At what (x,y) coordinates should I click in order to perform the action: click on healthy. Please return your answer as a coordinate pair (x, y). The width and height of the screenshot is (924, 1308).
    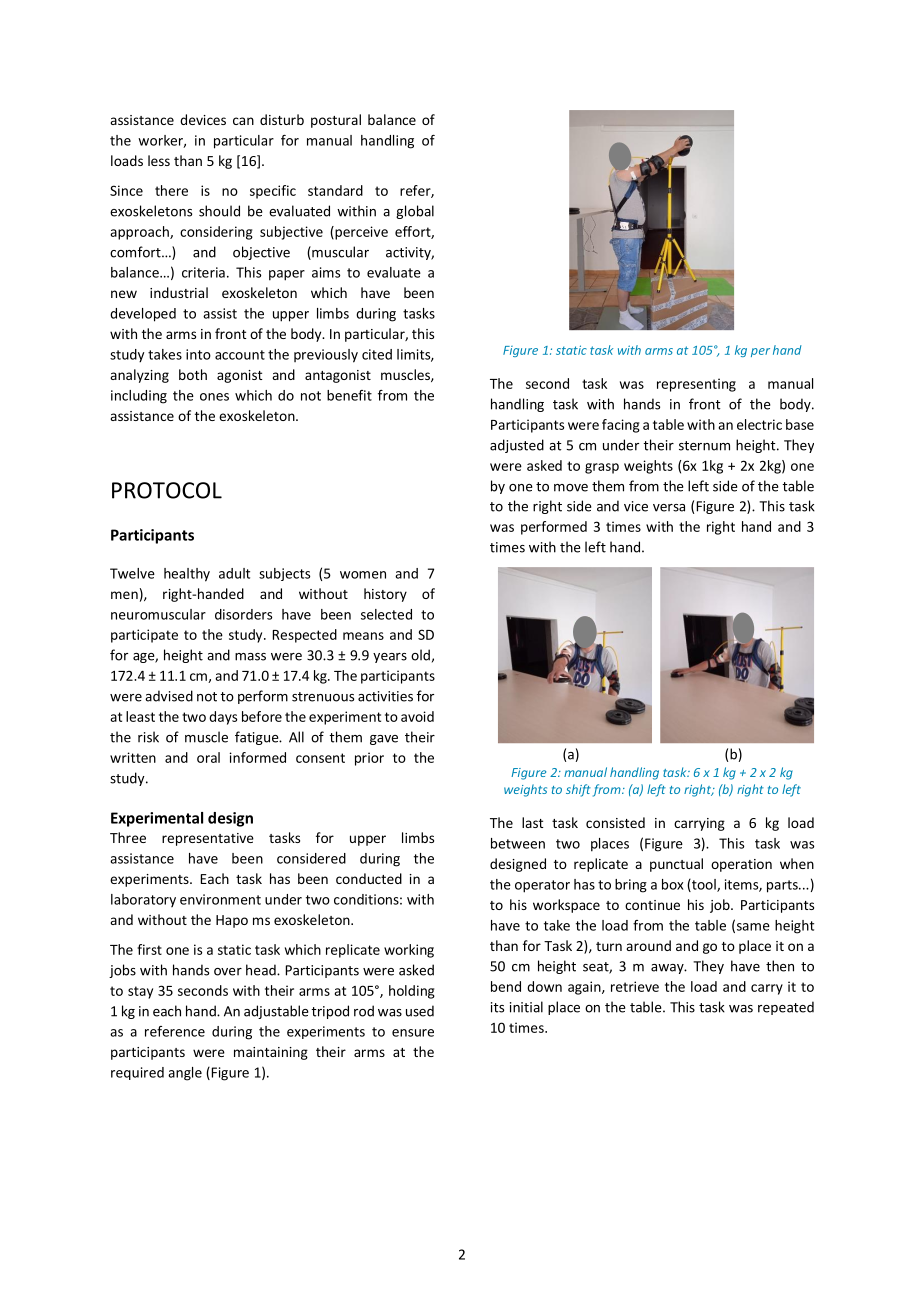
    Looking at the image, I should click on (187, 575).
